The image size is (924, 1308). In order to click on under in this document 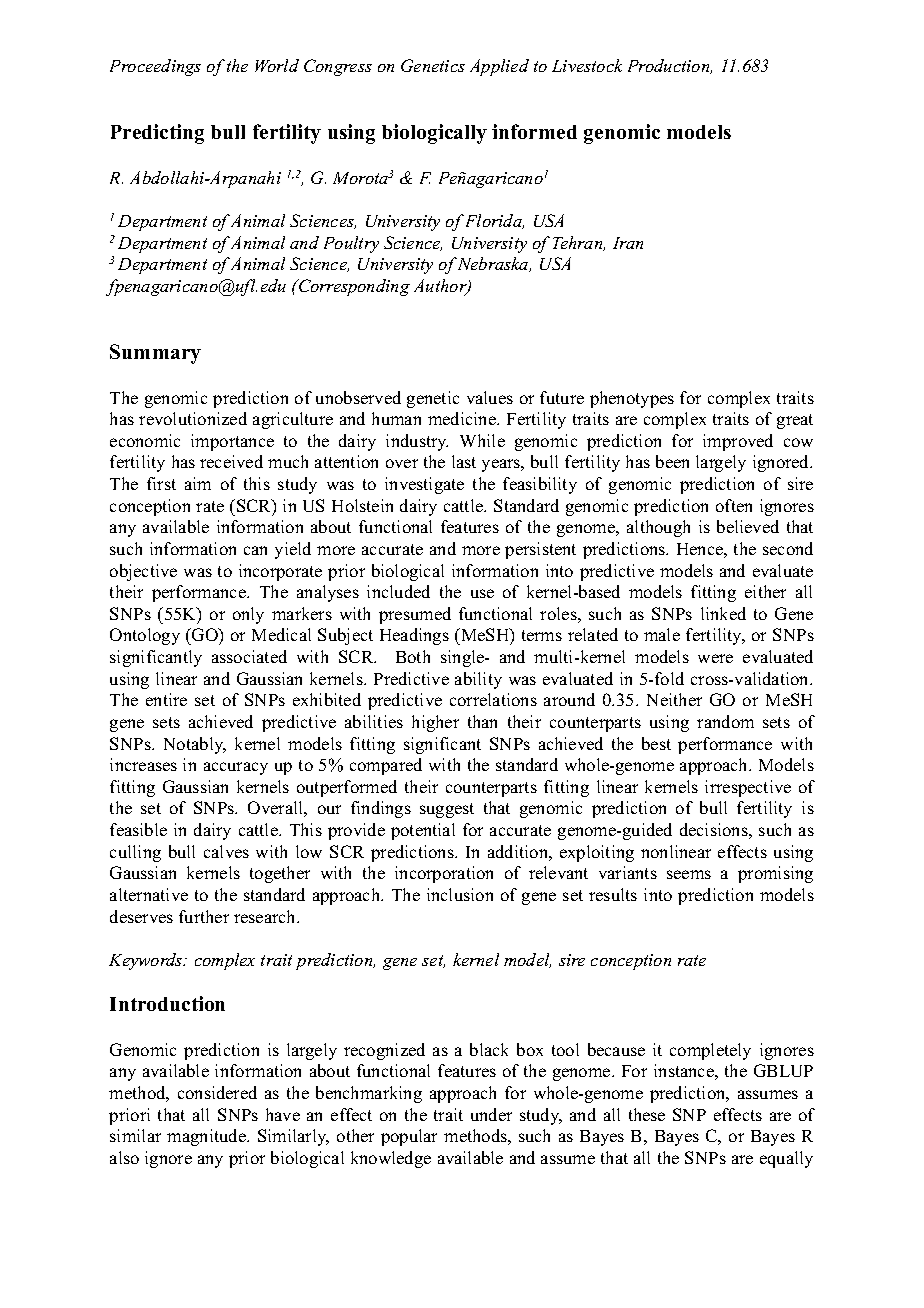, I will do `click(491, 1114)`.
